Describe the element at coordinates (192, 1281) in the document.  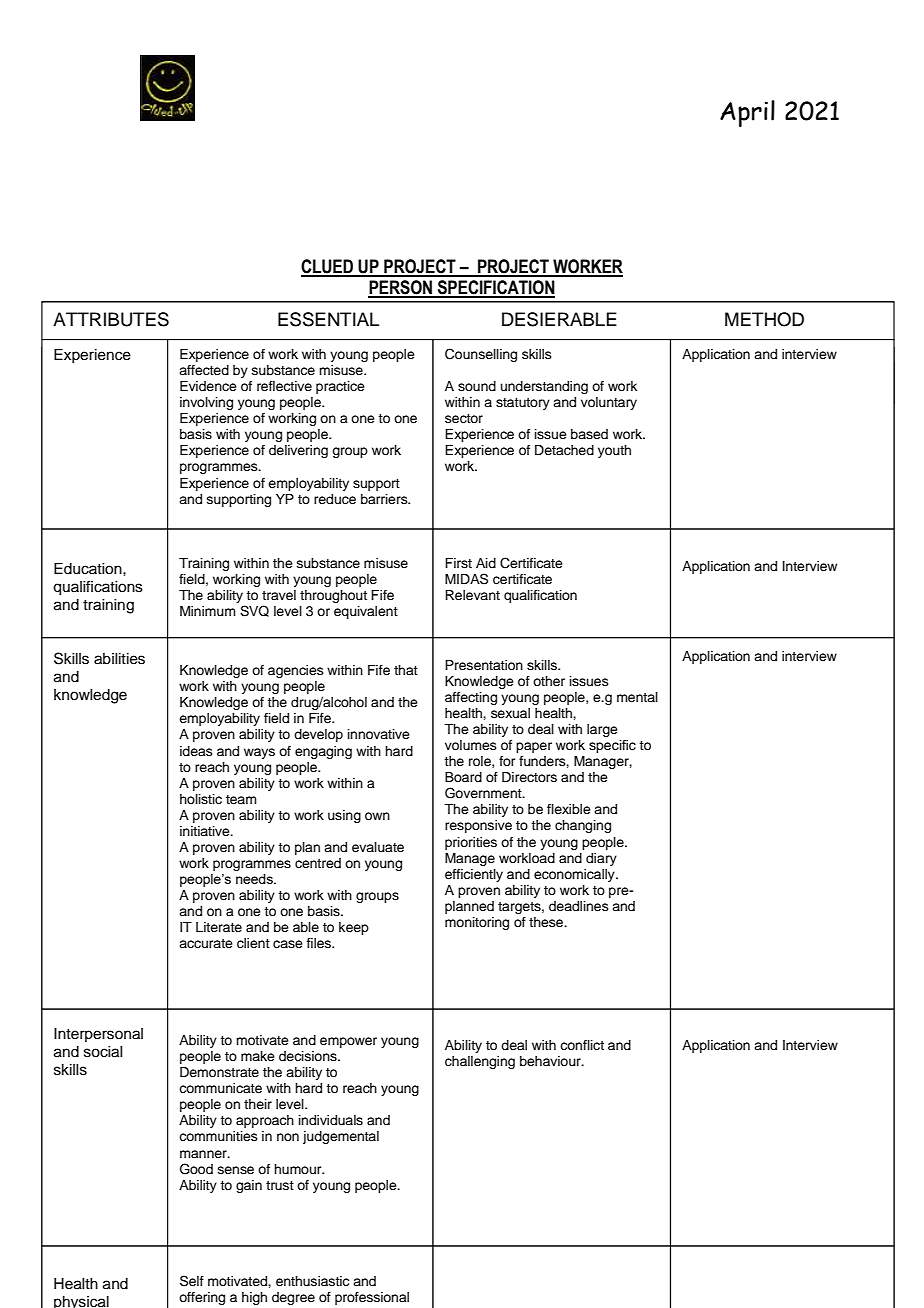
I see `Self` at that location.
